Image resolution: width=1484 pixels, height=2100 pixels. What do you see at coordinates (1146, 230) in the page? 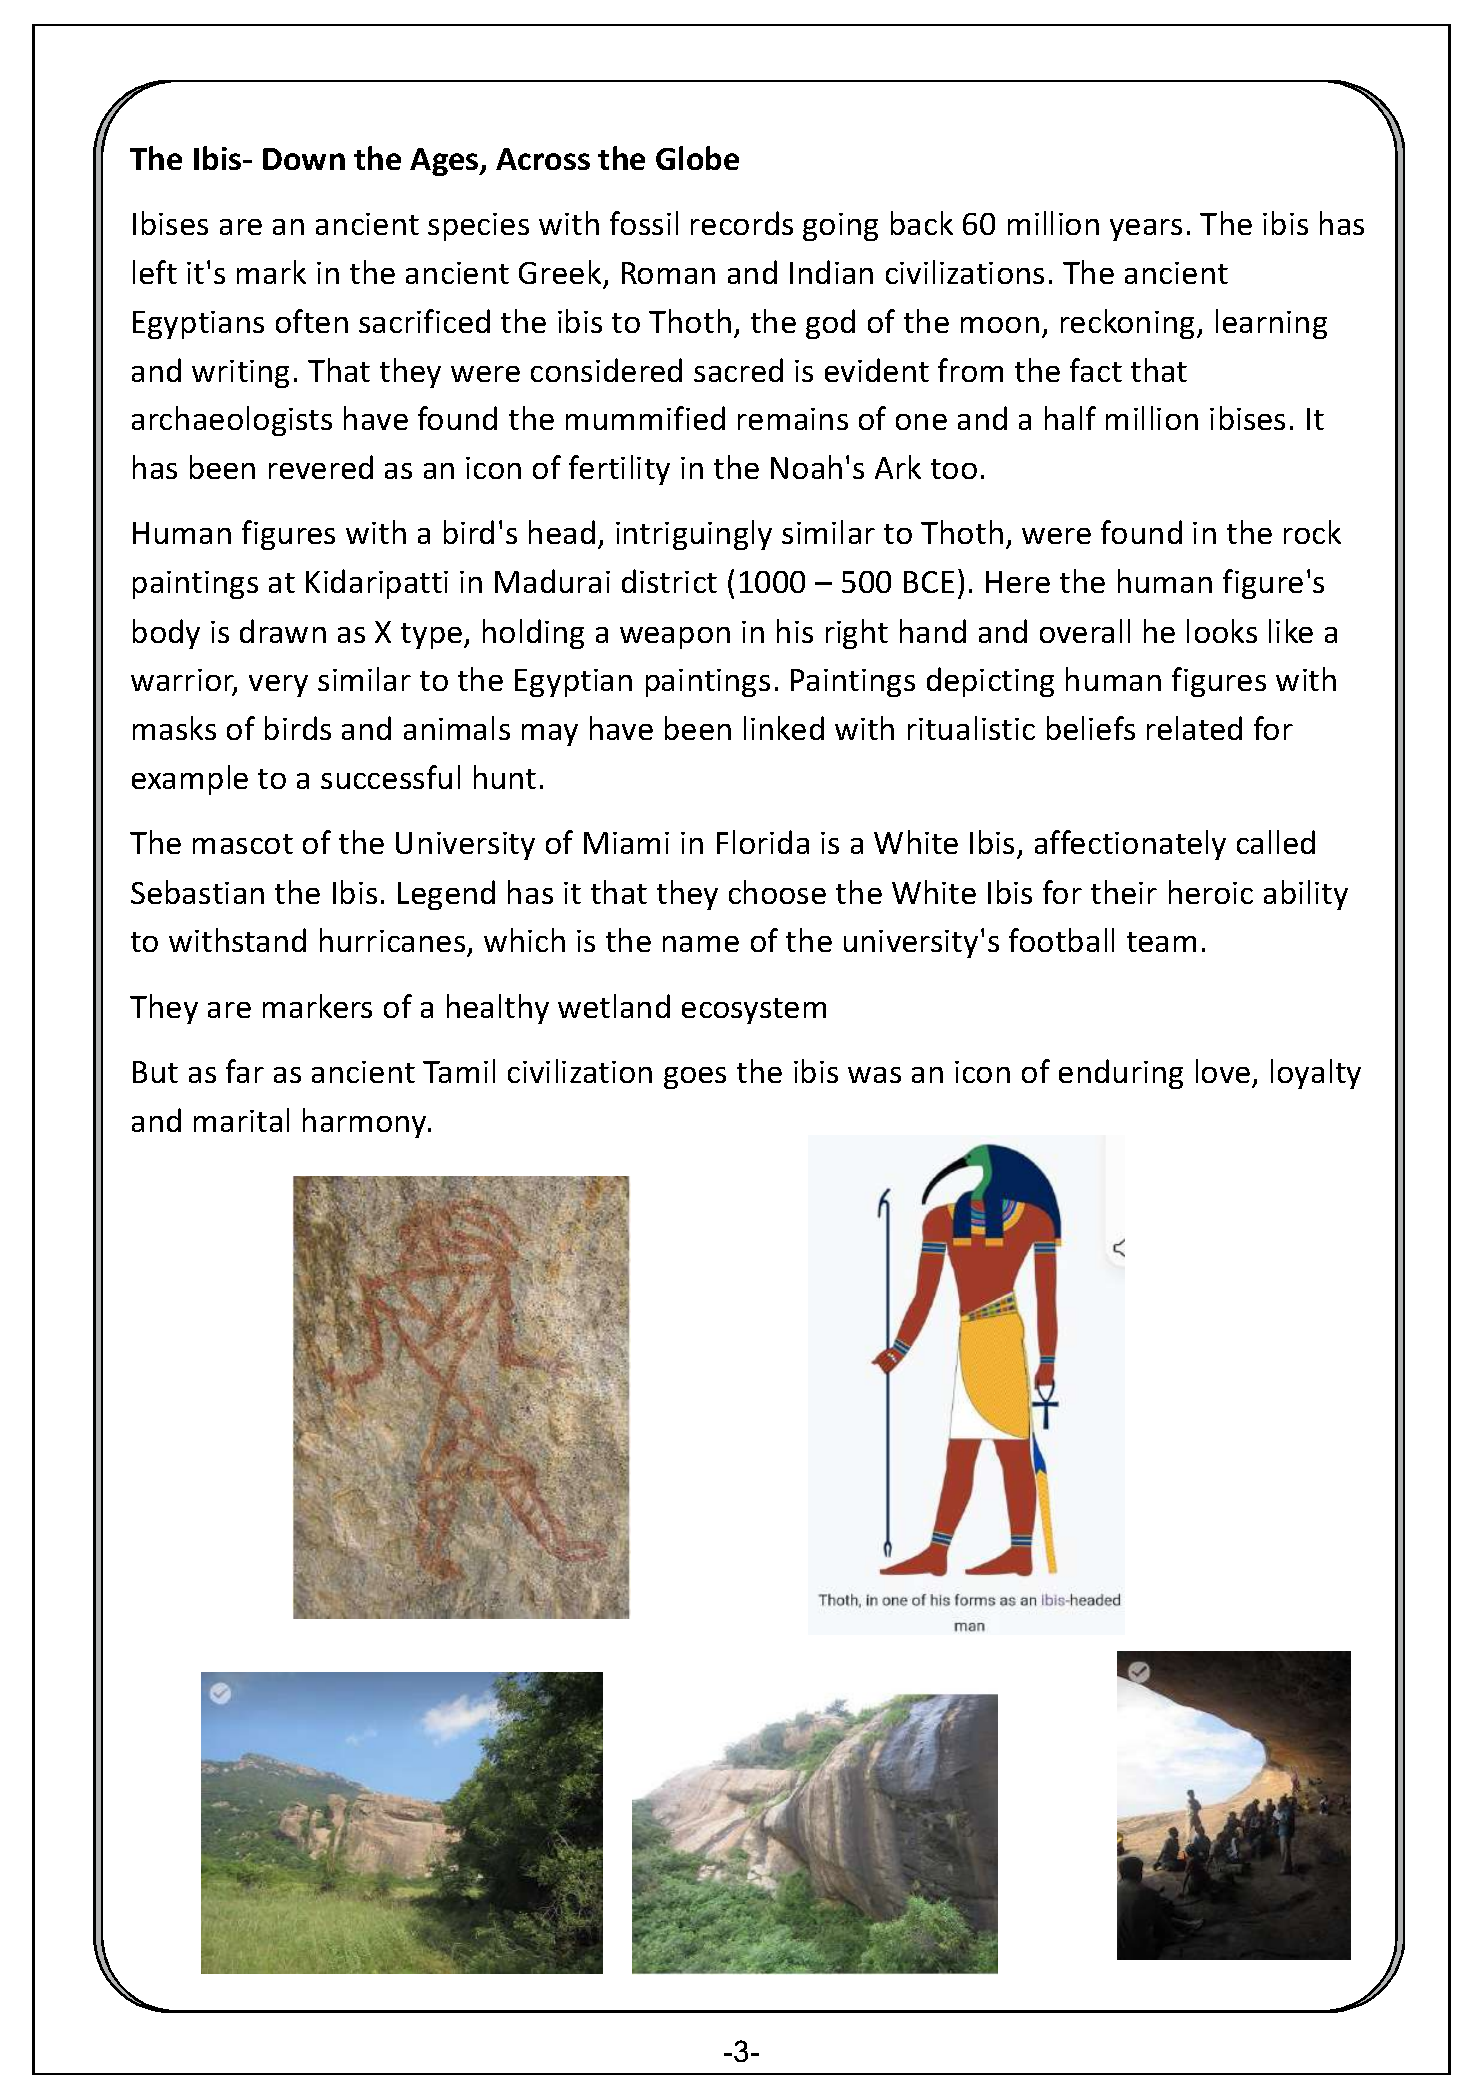
I see `years` at bounding box center [1146, 230].
